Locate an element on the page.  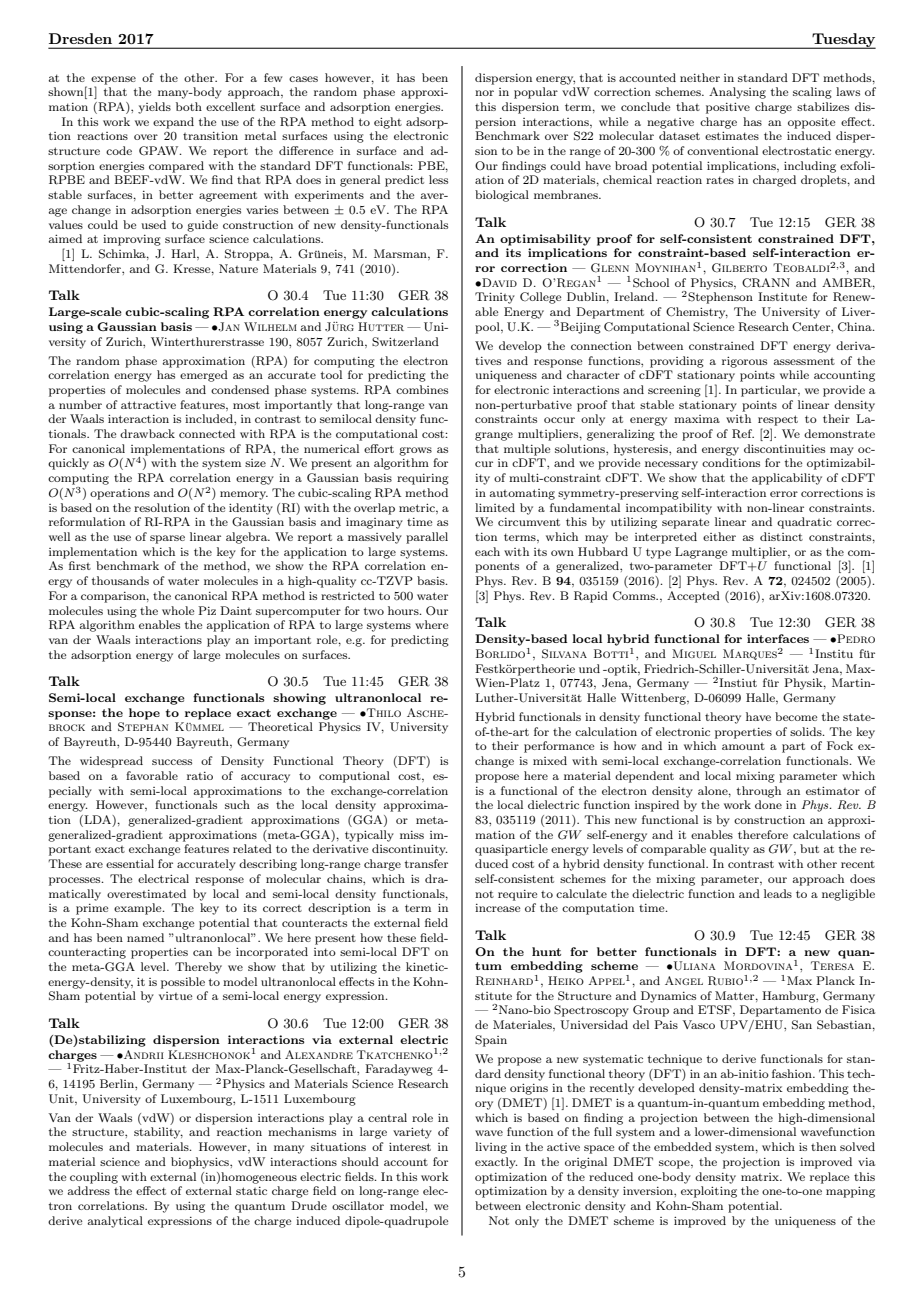
done is located at coordinates (768, 804).
